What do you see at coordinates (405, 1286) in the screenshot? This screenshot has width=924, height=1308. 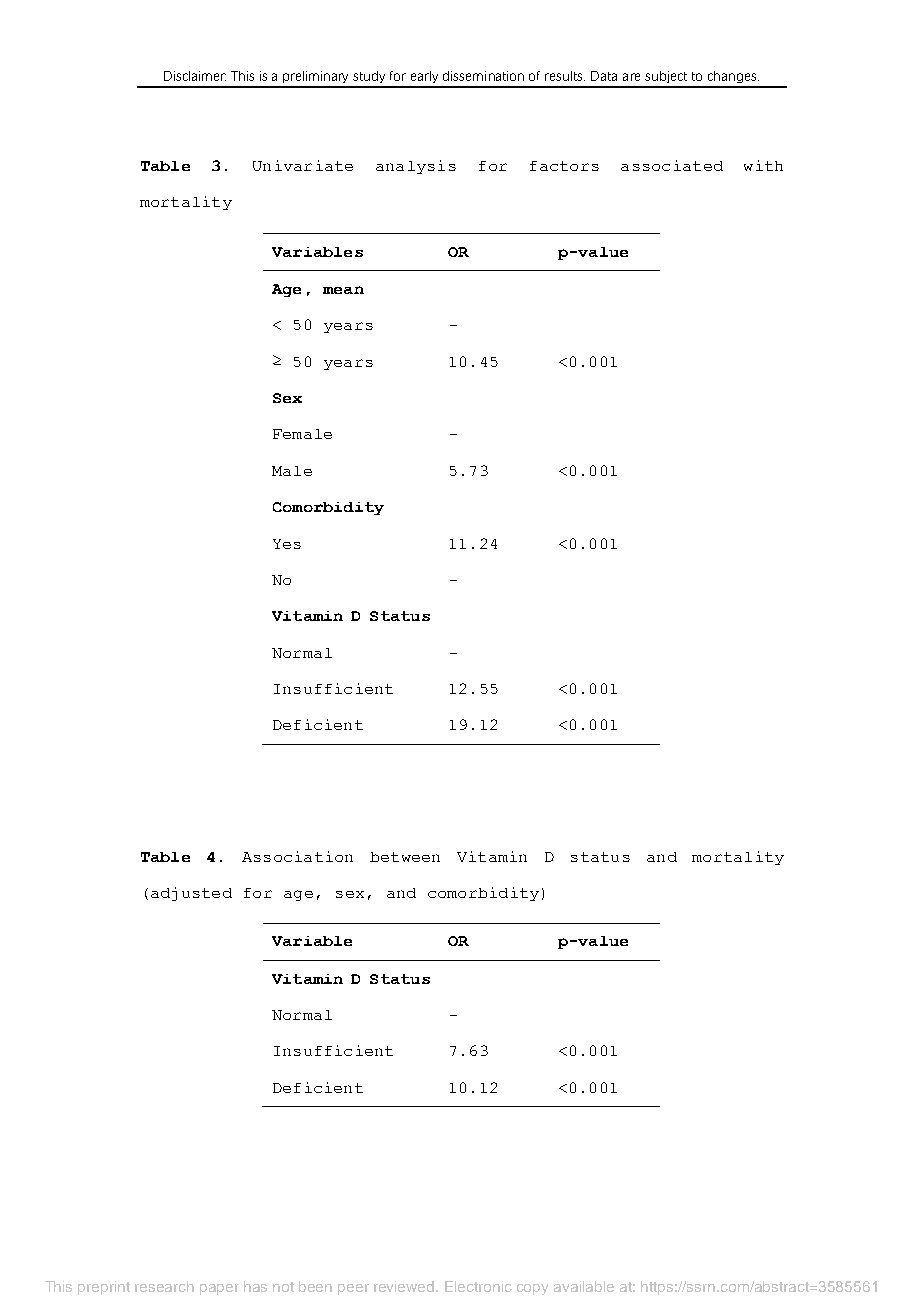 I see `reviewed` at bounding box center [405, 1286].
